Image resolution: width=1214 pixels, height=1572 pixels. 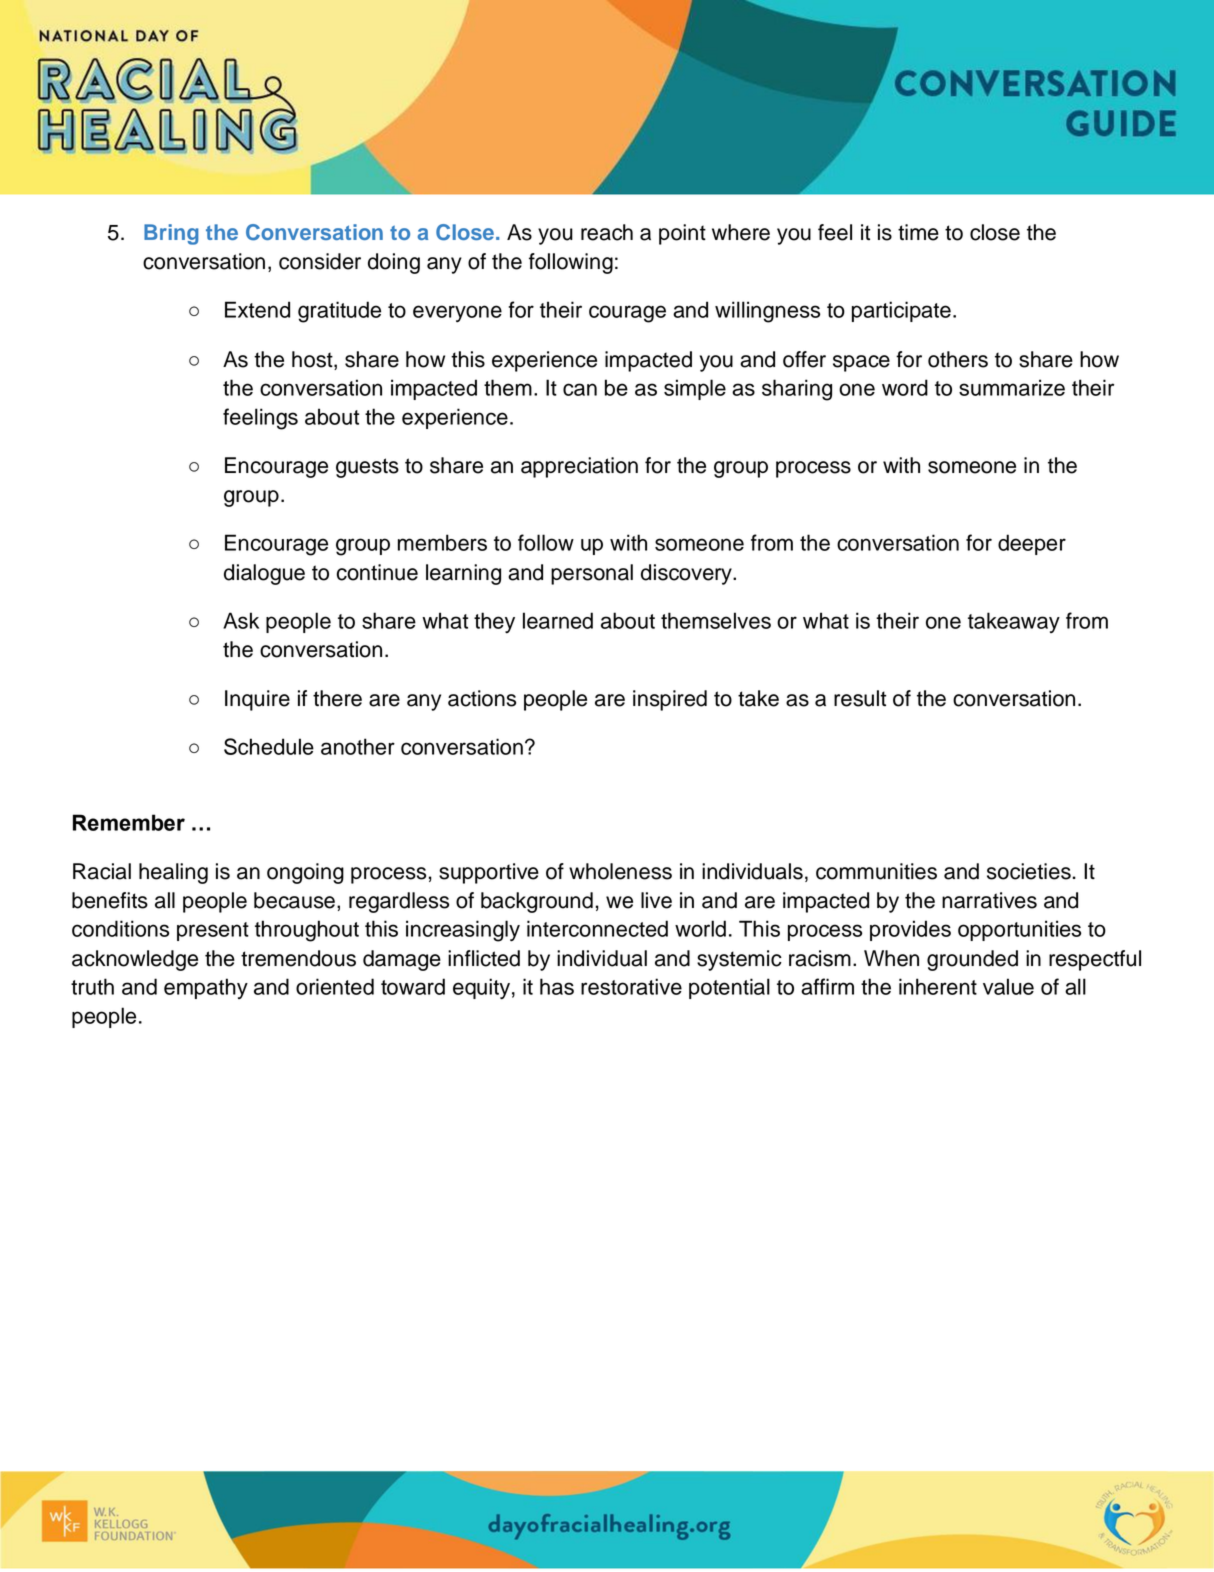 What do you see at coordinates (972, 960) in the document?
I see `grounded` at bounding box center [972, 960].
